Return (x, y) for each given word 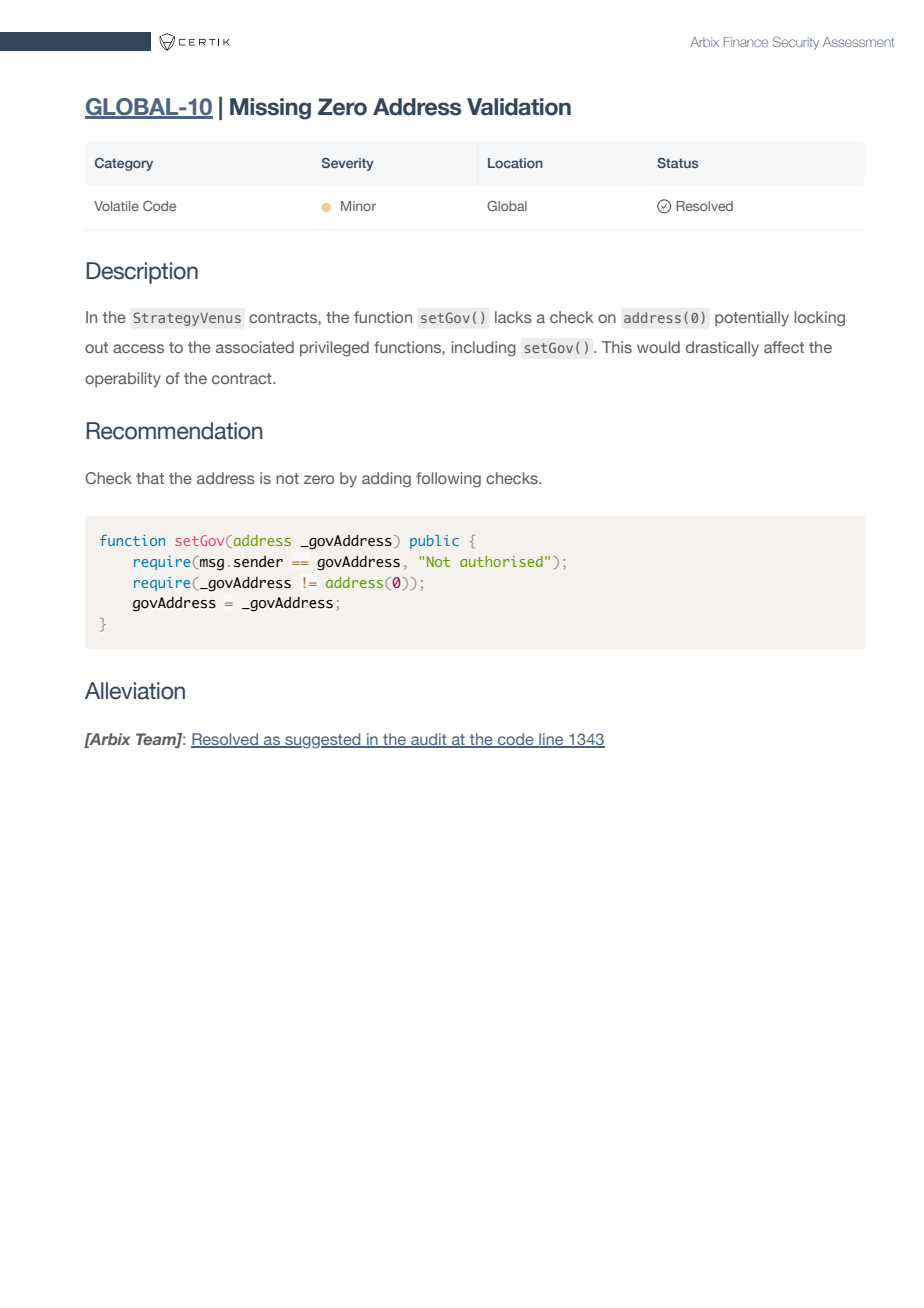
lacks (513, 317)
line (551, 740)
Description (142, 273)
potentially (752, 318)
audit (429, 740)
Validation (519, 107)
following (448, 480)
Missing (270, 109)
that (150, 478)
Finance (746, 42)
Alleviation (135, 691)
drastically (722, 348)
